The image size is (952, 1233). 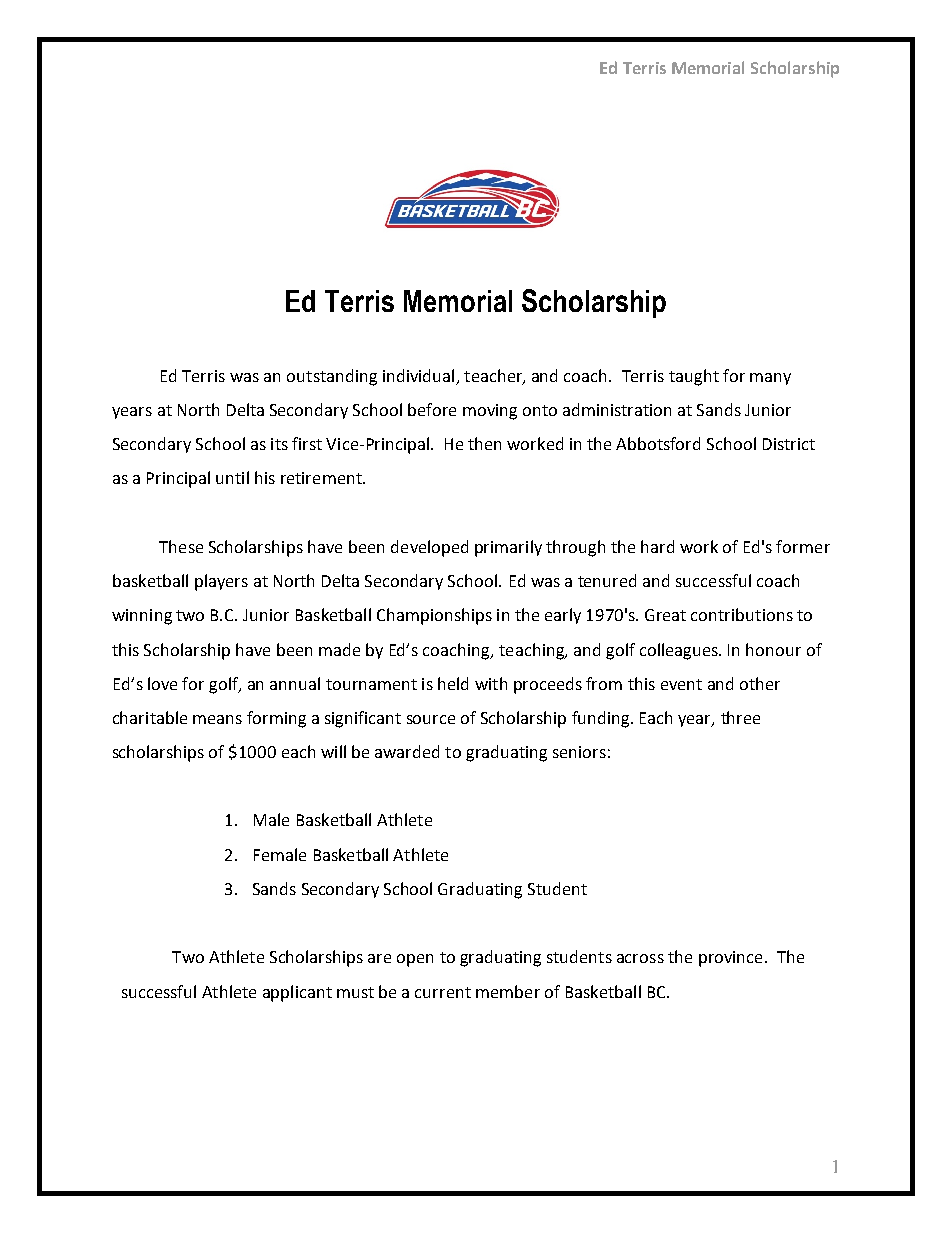 What do you see at coordinates (332, 377) in the image?
I see `outstanding` at bounding box center [332, 377].
